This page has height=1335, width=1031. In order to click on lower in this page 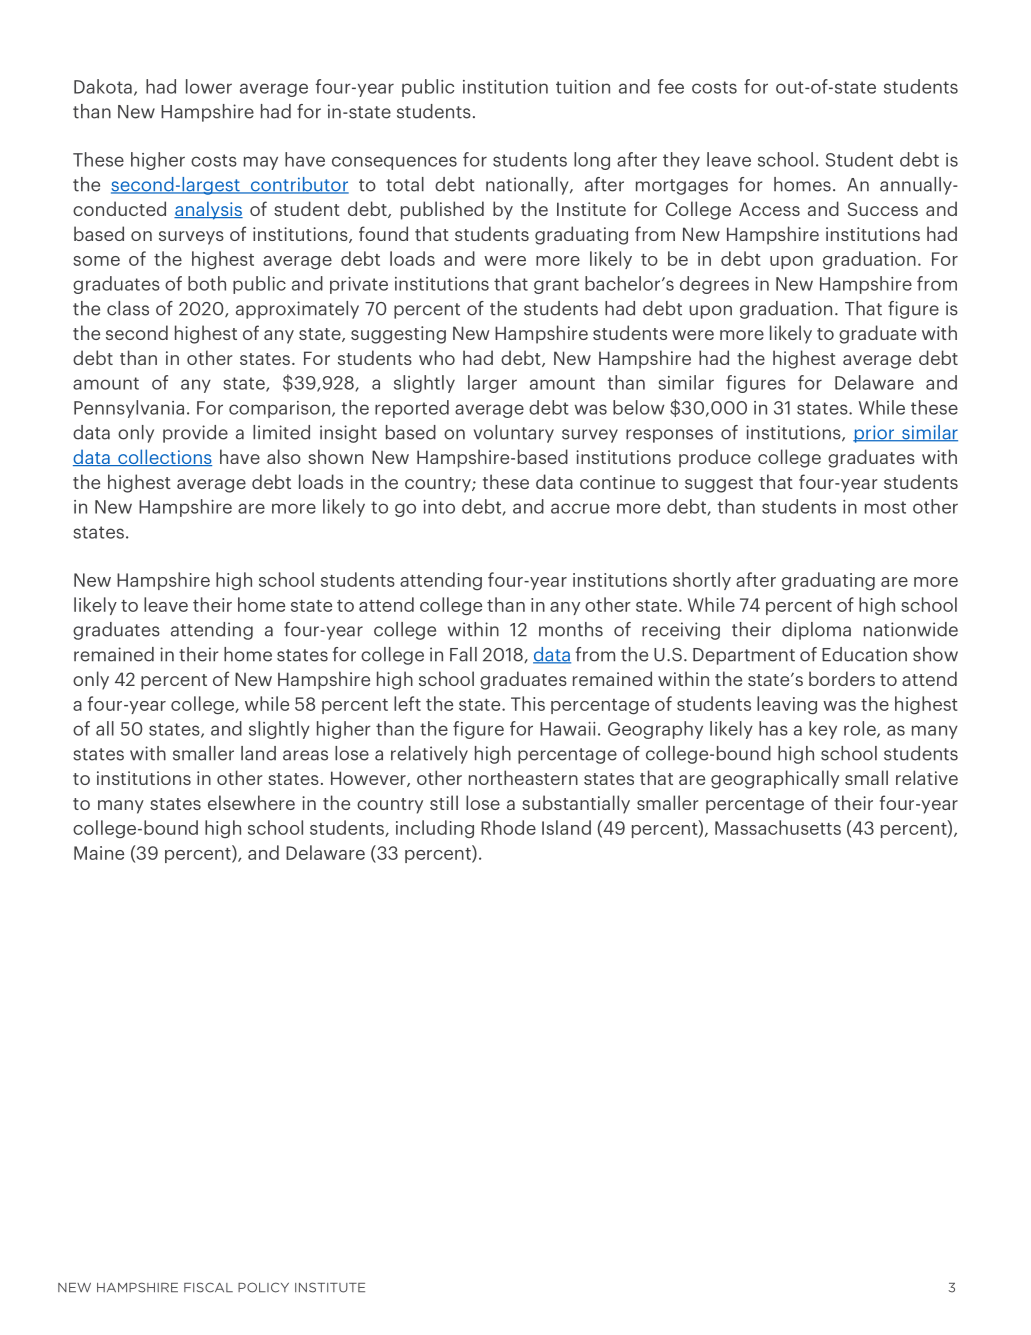, I will do `click(209, 86)`.
